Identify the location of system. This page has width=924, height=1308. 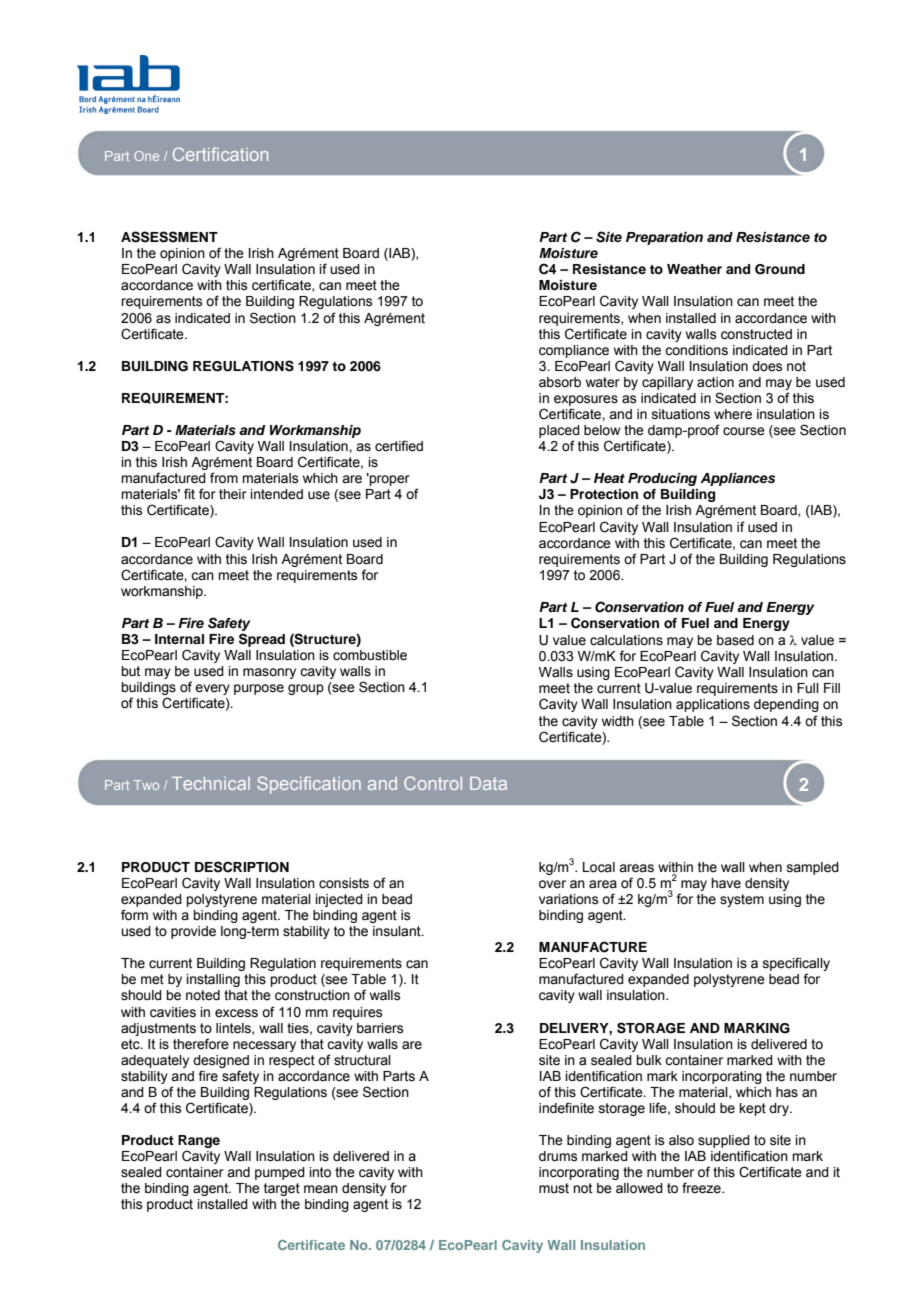
(742, 900).
